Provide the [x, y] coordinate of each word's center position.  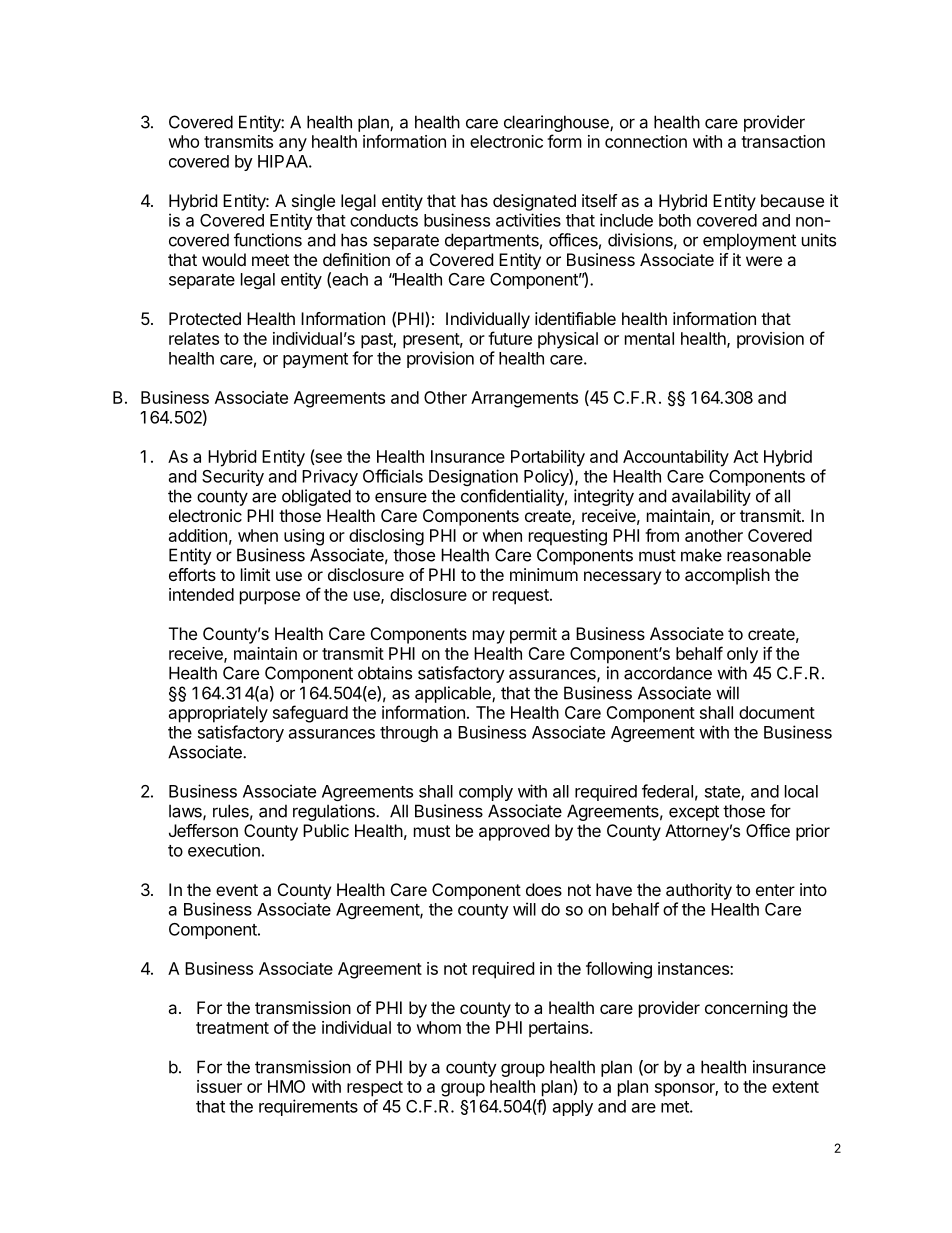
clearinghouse [557, 123]
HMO [286, 1086]
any [293, 145]
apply [573, 1108]
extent [795, 1087]
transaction [783, 141]
